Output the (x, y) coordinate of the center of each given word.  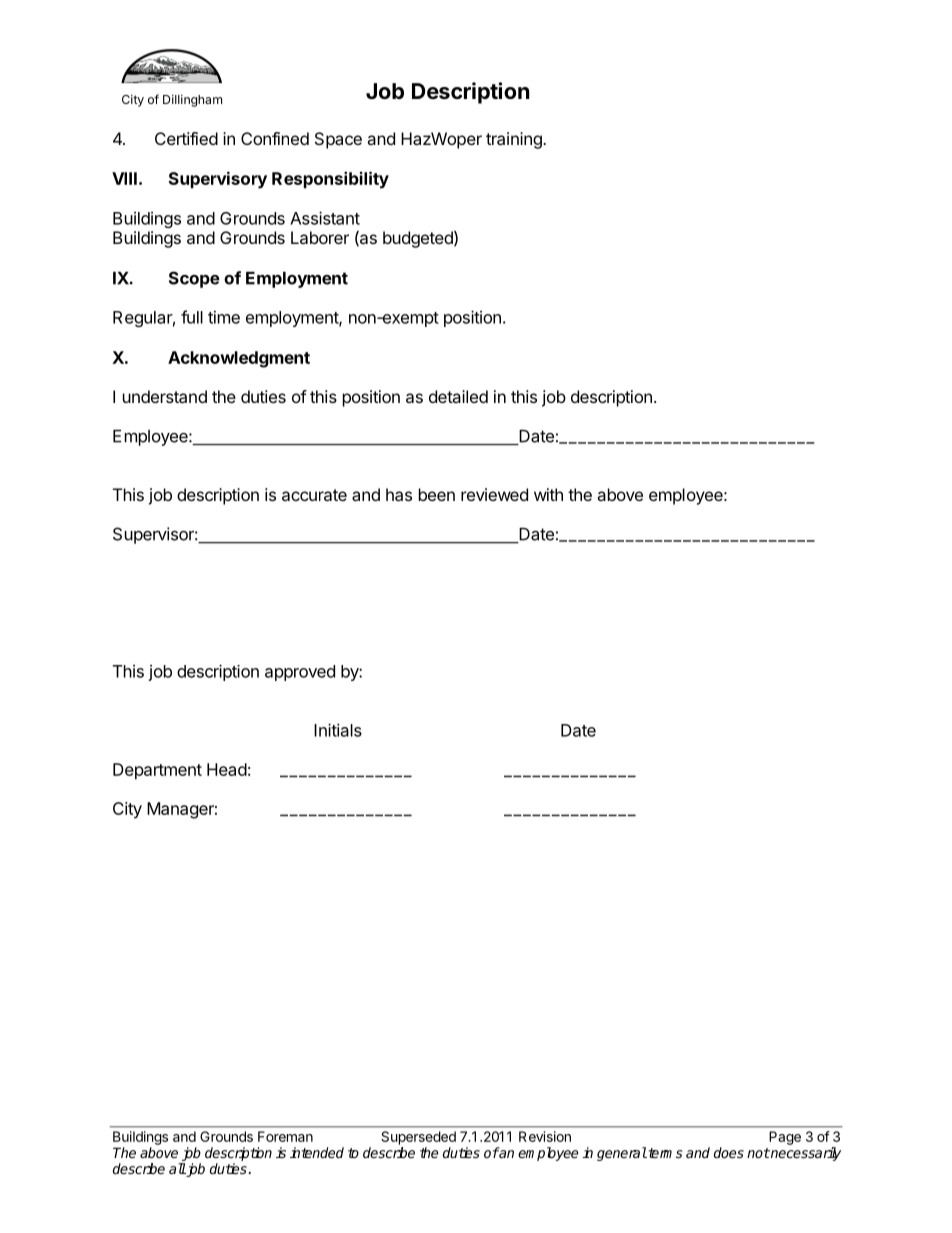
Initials (338, 730)
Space (338, 140)
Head (227, 769)
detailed (458, 396)
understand (165, 396)
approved (300, 673)
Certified (186, 138)
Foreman (285, 1136)
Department (157, 771)
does (729, 1152)
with (548, 494)
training (515, 140)
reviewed (494, 494)
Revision (545, 1136)
